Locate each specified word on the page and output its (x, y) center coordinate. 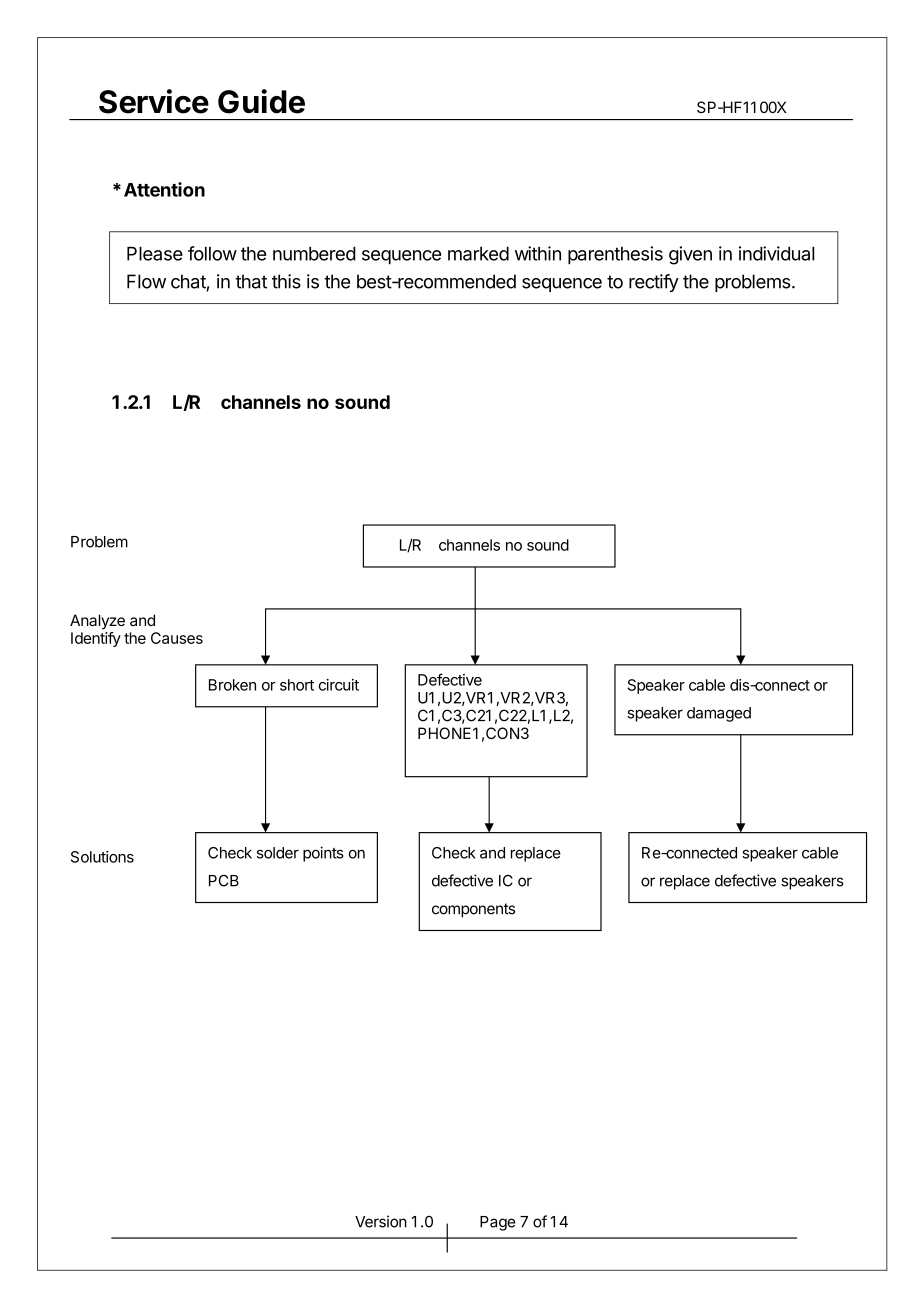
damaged (719, 714)
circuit (339, 685)
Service (154, 101)
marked (478, 254)
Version (381, 1221)
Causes (177, 638)
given (690, 255)
